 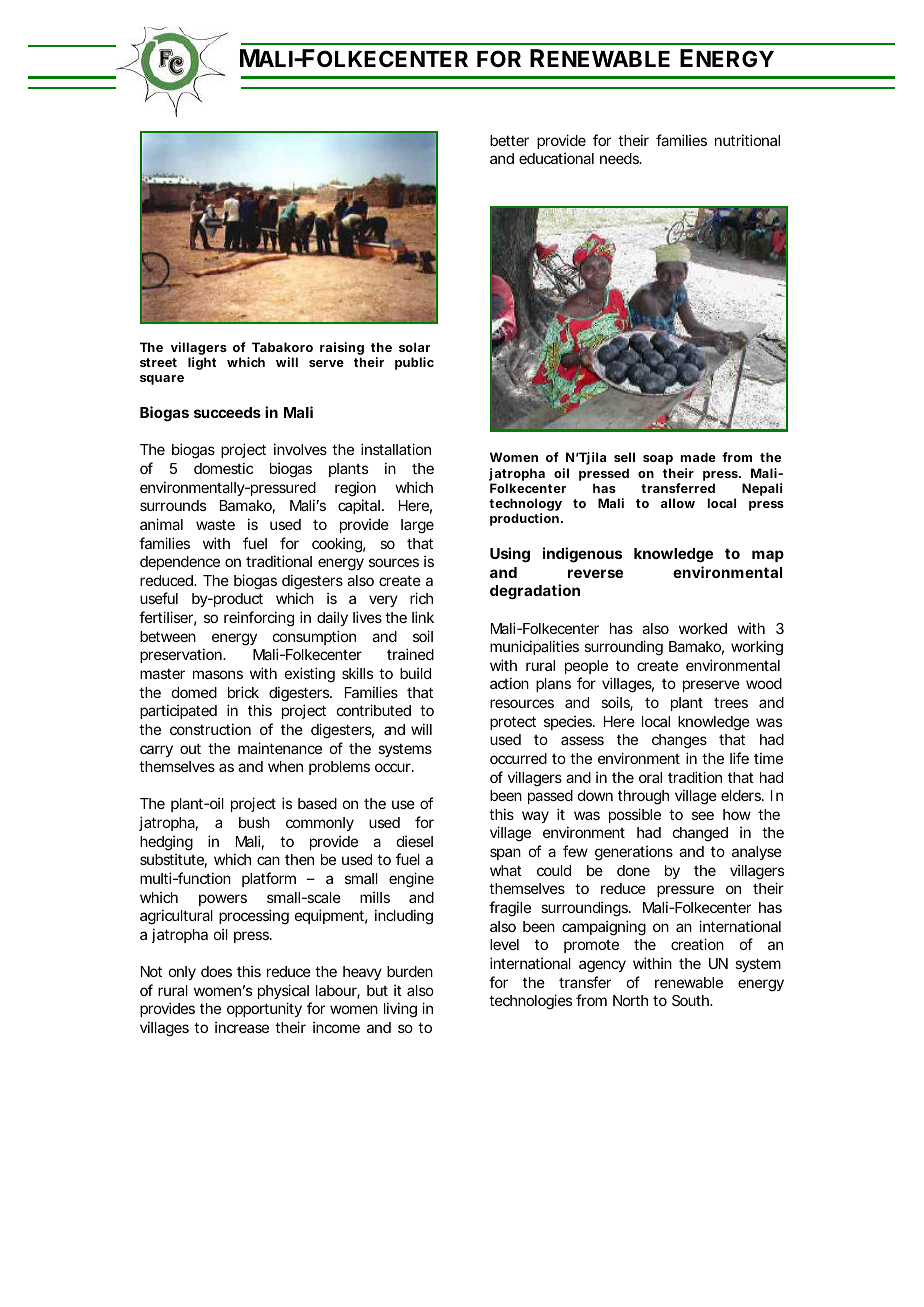 I want to click on dependence, so click(x=180, y=563).
